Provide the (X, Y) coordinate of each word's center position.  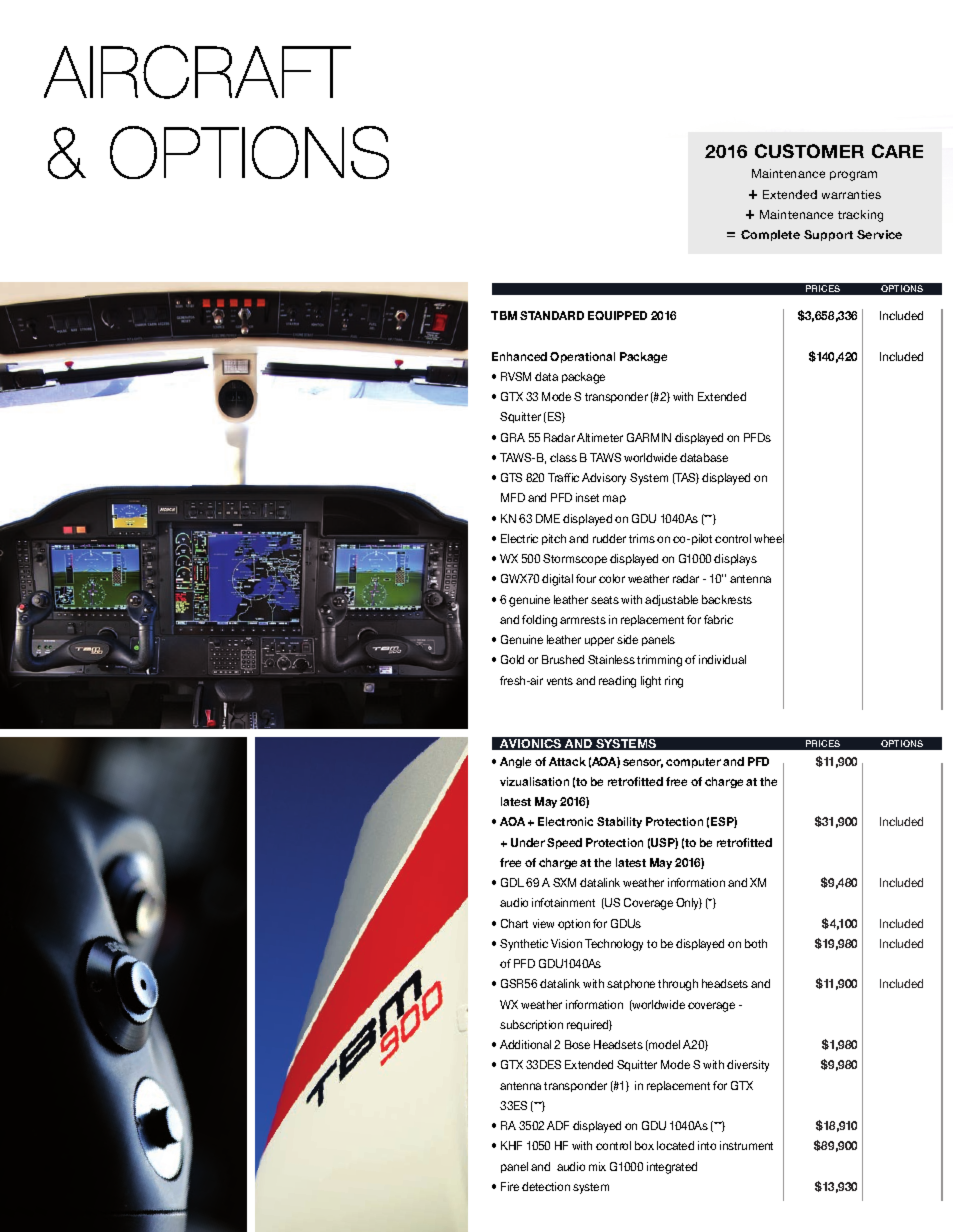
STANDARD (552, 315)
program (853, 176)
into (707, 1145)
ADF (558, 1125)
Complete (770, 235)
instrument (746, 1145)
